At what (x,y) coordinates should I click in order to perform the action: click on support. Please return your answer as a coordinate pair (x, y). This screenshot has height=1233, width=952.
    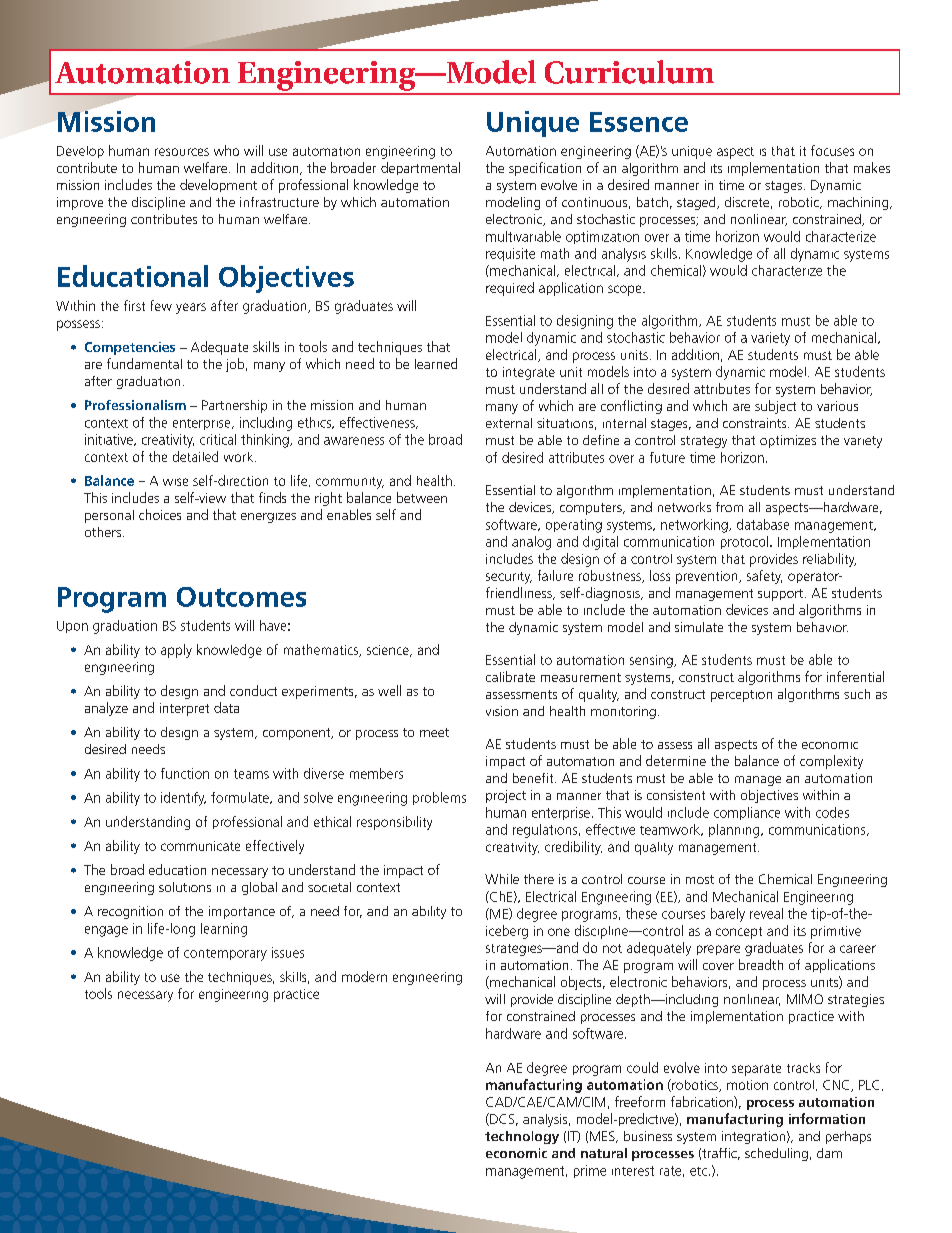
    Looking at the image, I should click on (782, 595).
